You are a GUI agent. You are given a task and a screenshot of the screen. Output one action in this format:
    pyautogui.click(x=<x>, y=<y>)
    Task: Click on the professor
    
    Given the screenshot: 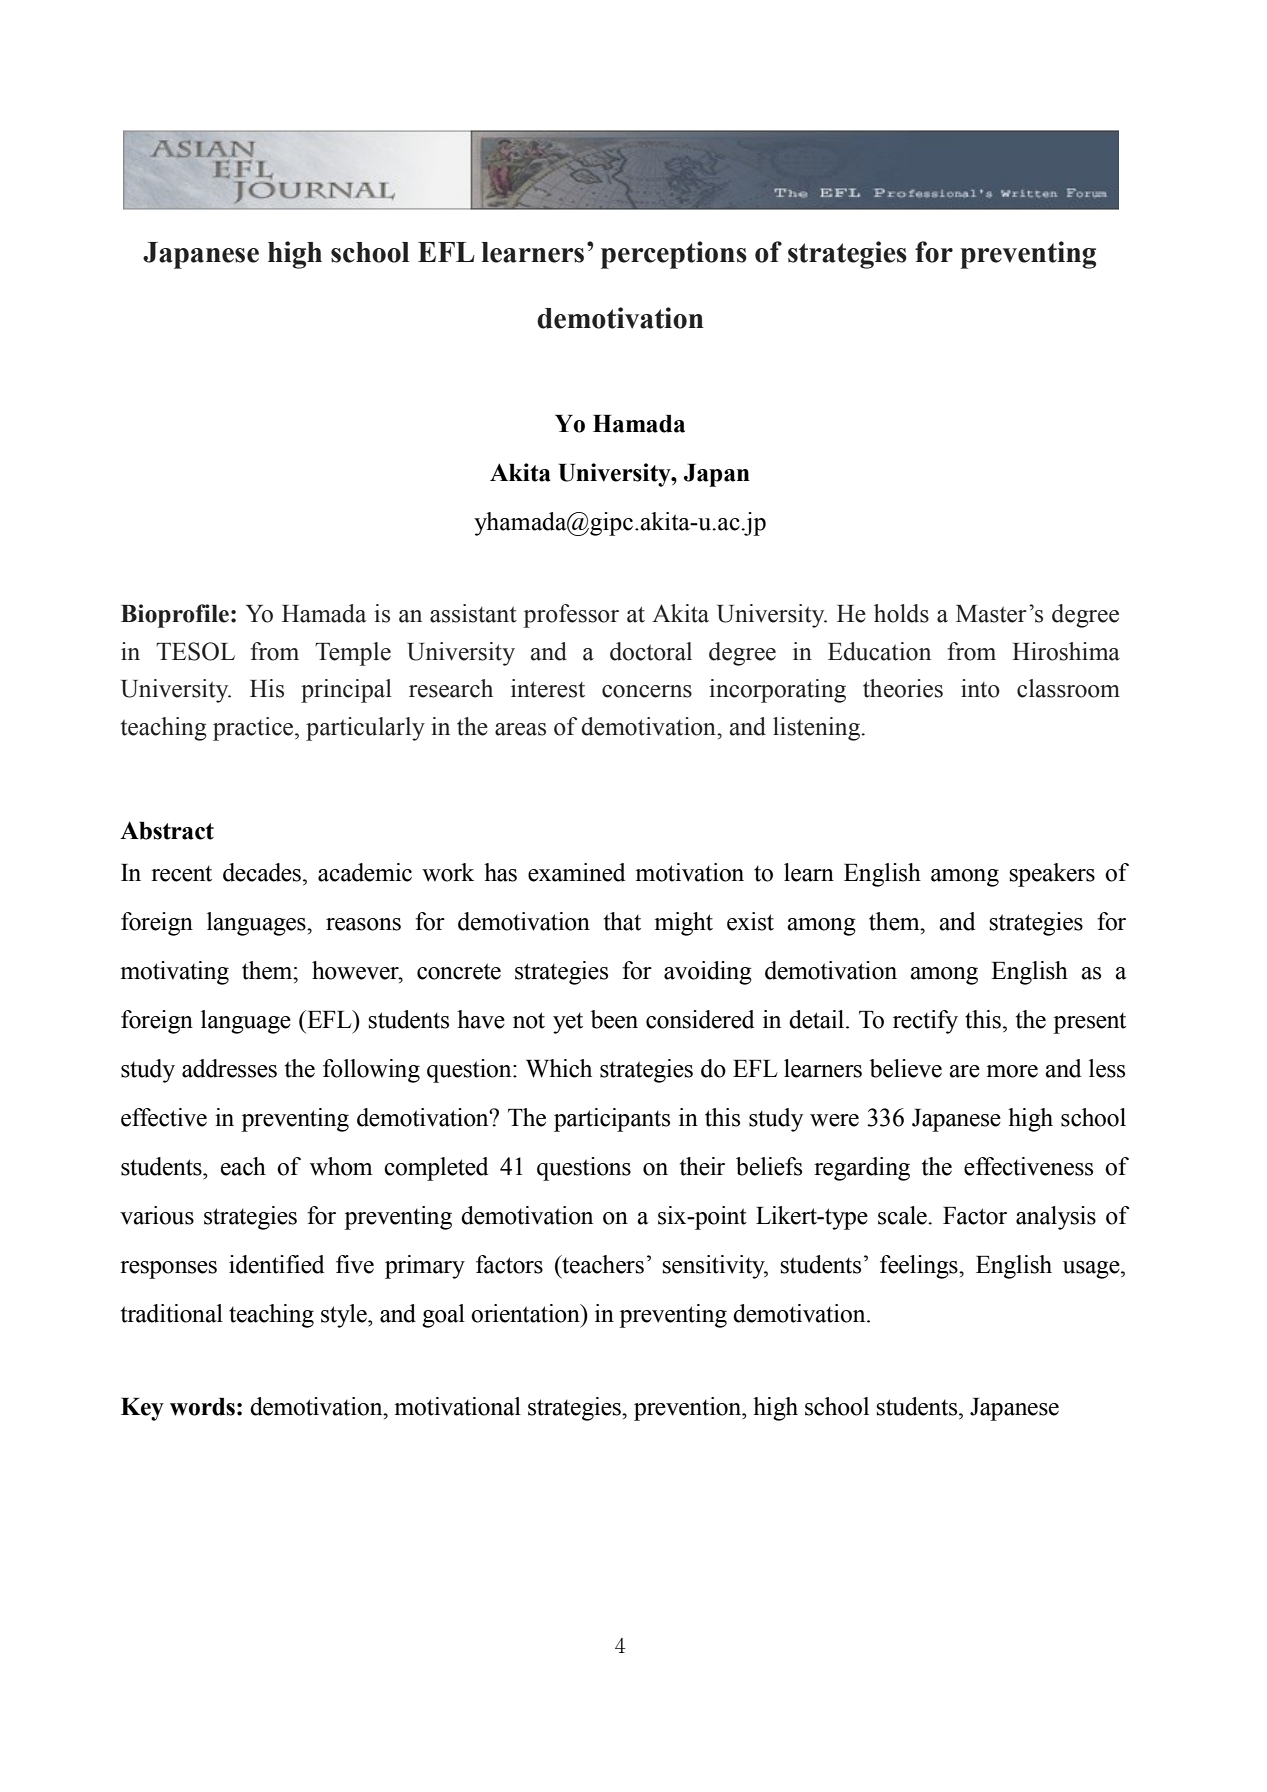 What is the action you would take?
    pyautogui.click(x=571, y=616)
